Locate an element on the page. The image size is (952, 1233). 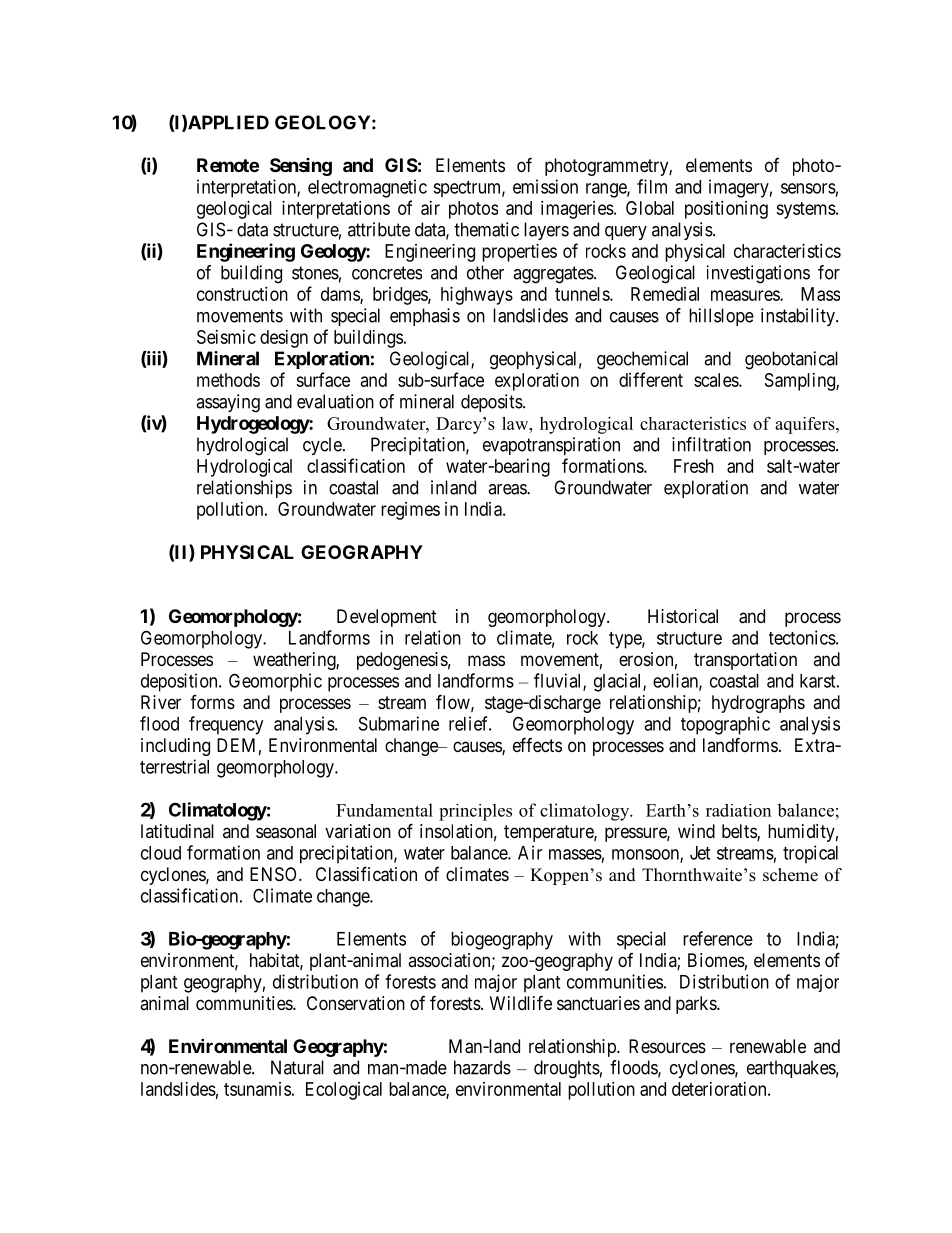
transportation is located at coordinates (745, 661).
